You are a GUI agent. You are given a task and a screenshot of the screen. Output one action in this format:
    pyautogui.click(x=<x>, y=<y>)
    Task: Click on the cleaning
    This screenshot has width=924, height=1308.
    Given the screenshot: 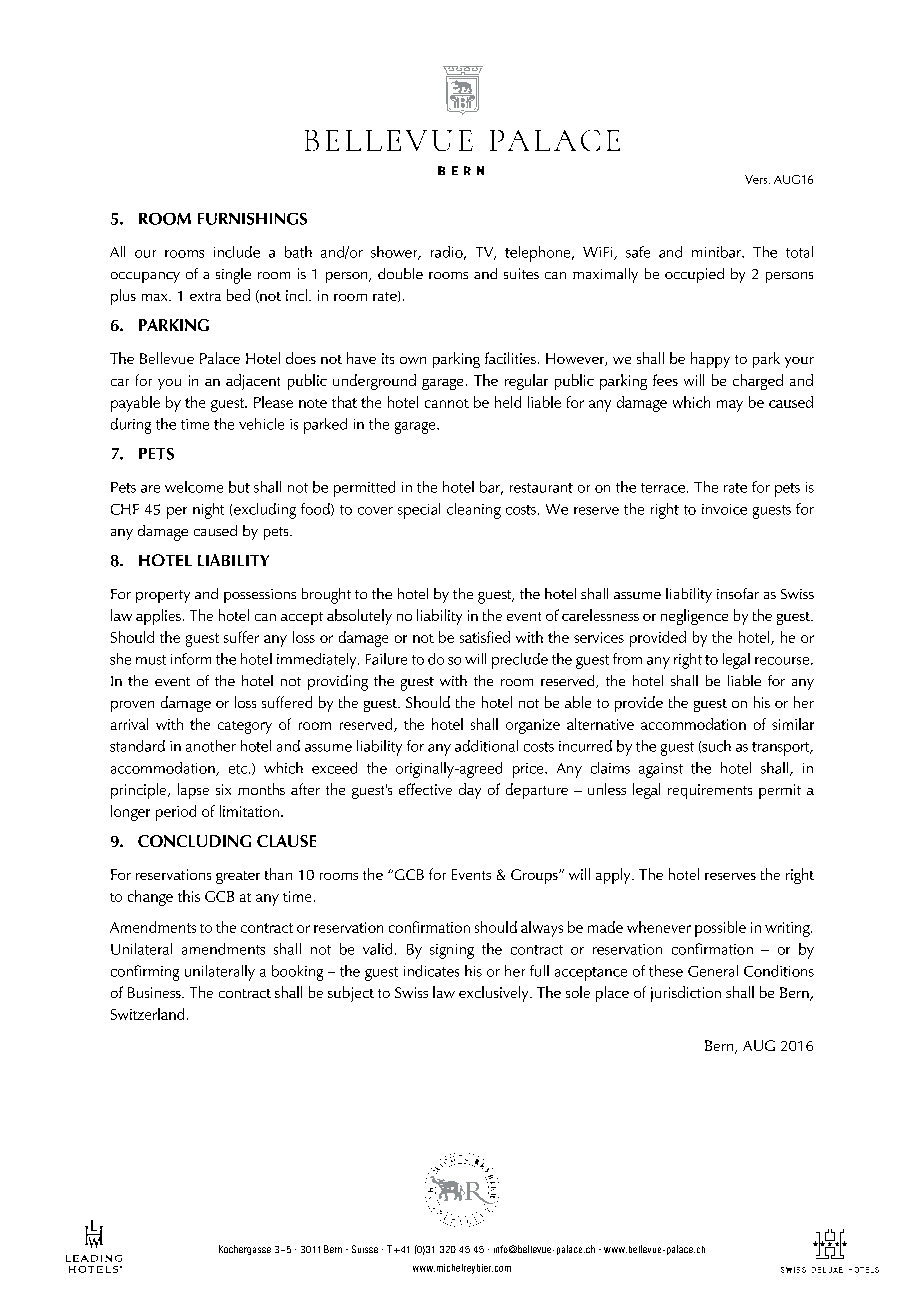 What is the action you would take?
    pyautogui.click(x=474, y=511)
